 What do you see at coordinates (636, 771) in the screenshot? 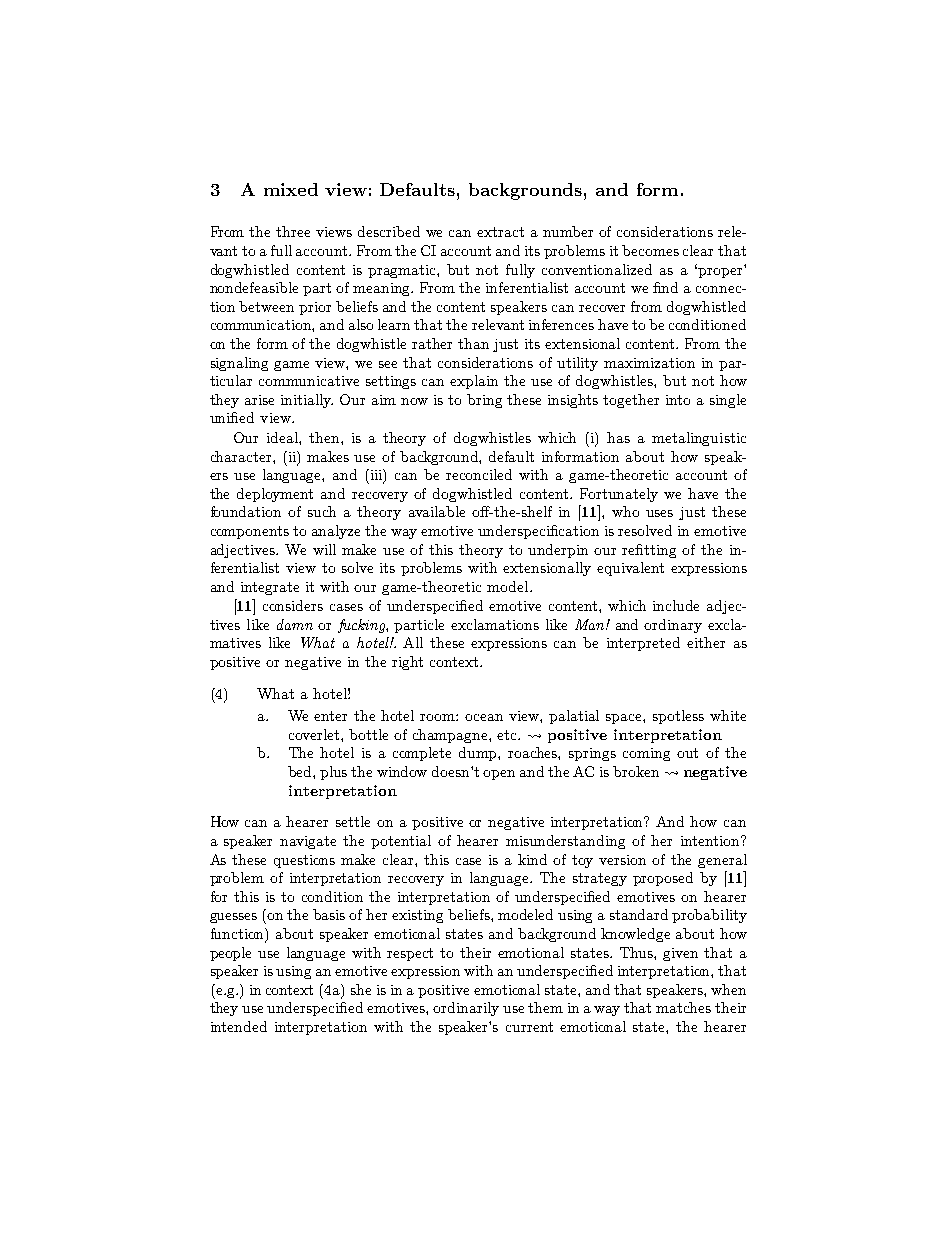
I see `broken` at bounding box center [636, 771].
